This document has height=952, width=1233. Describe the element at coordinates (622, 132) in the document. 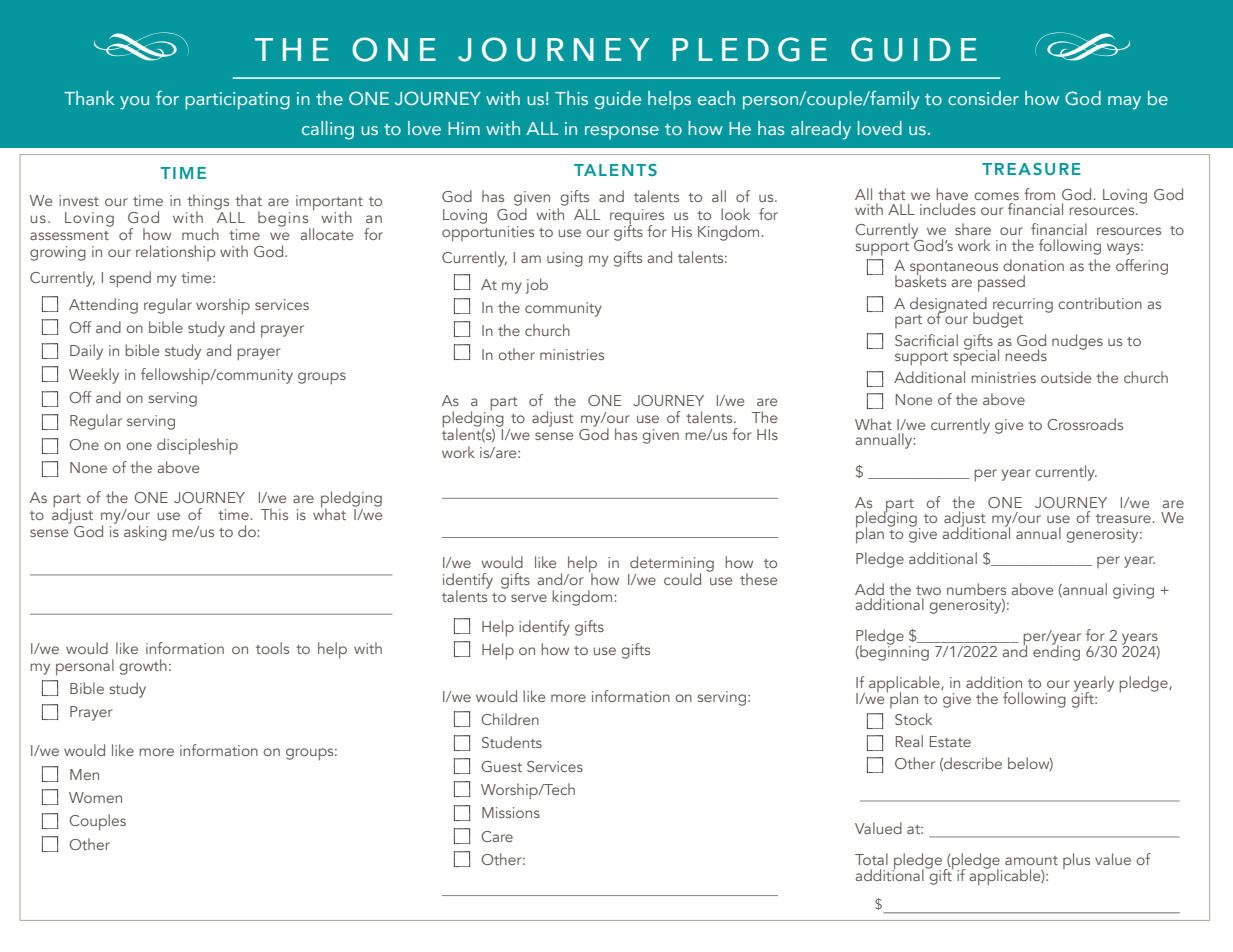

I see `response` at that location.
